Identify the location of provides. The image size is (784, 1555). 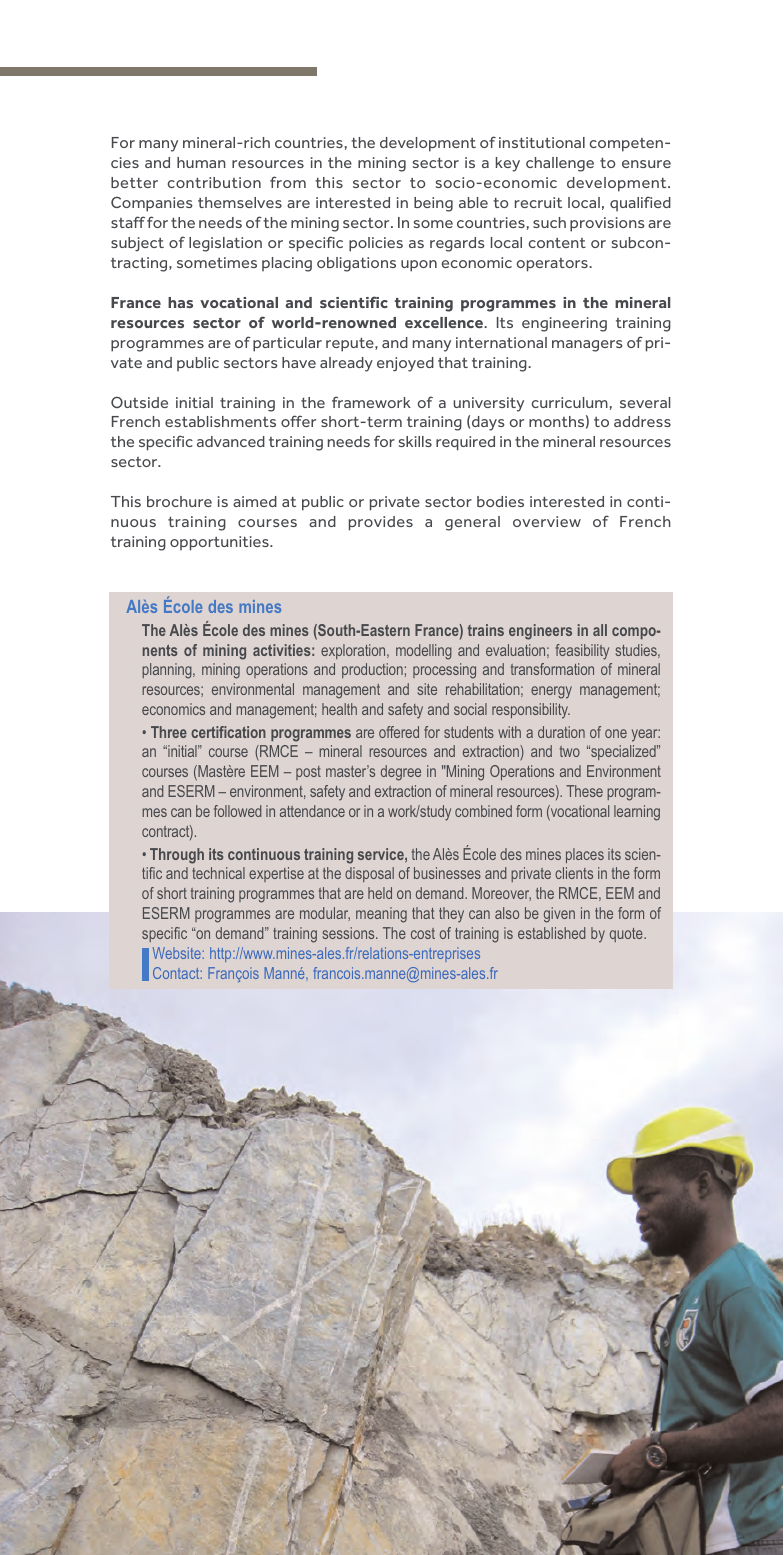
(381, 523).
